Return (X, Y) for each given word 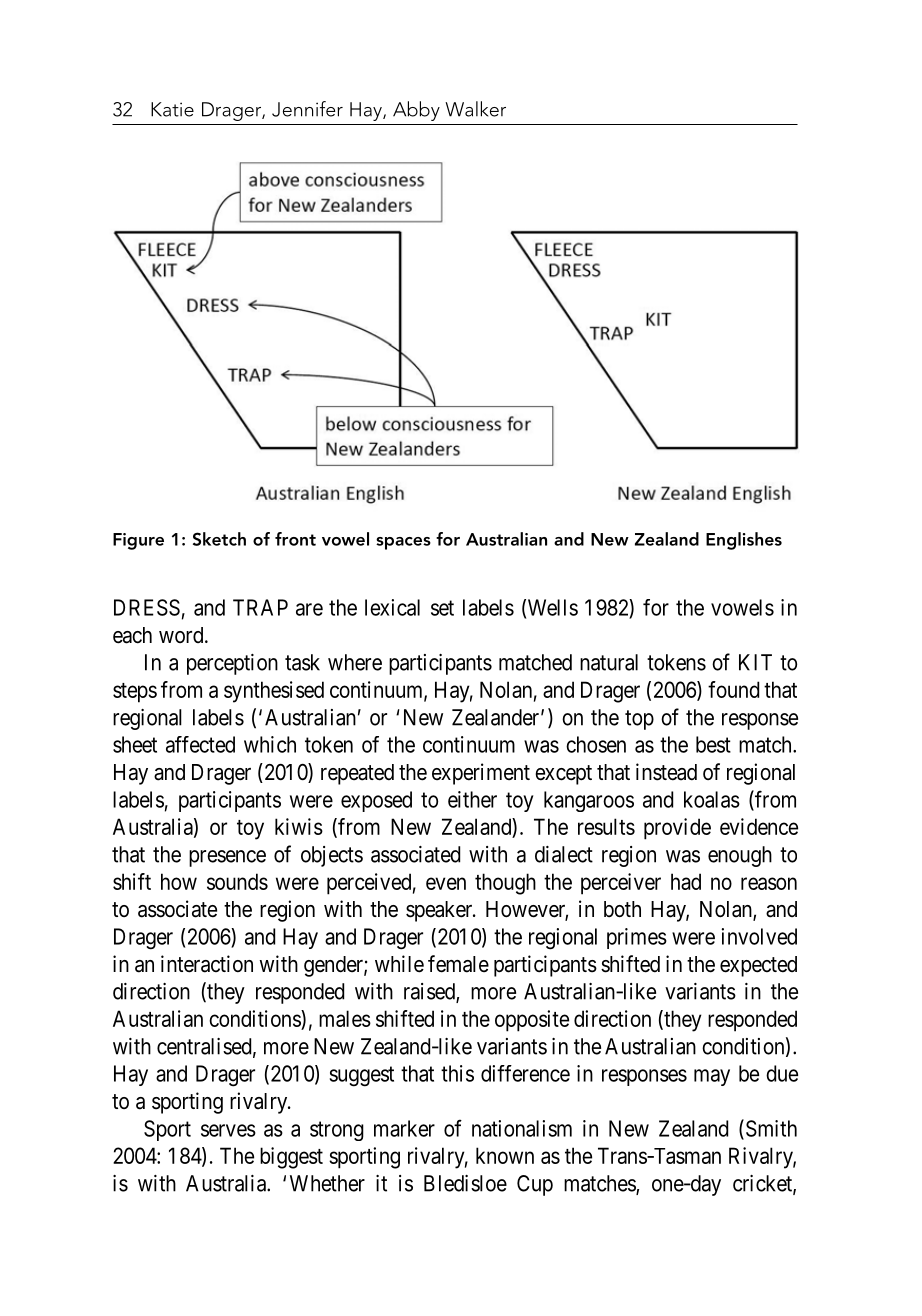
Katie (172, 109)
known (505, 1155)
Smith (770, 1129)
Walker (475, 109)
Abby (416, 111)
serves (228, 1130)
